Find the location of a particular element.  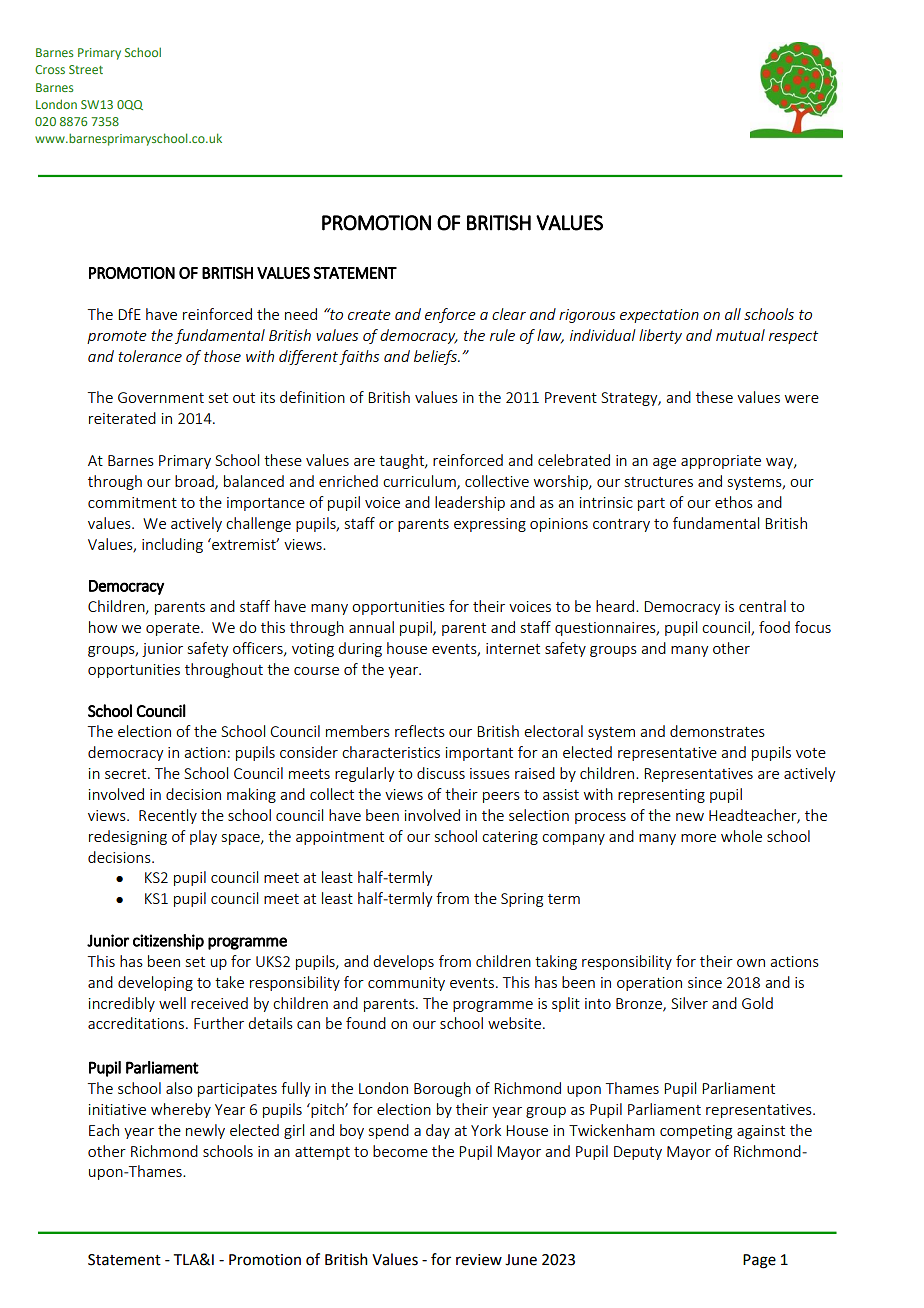

review is located at coordinates (479, 1260).
